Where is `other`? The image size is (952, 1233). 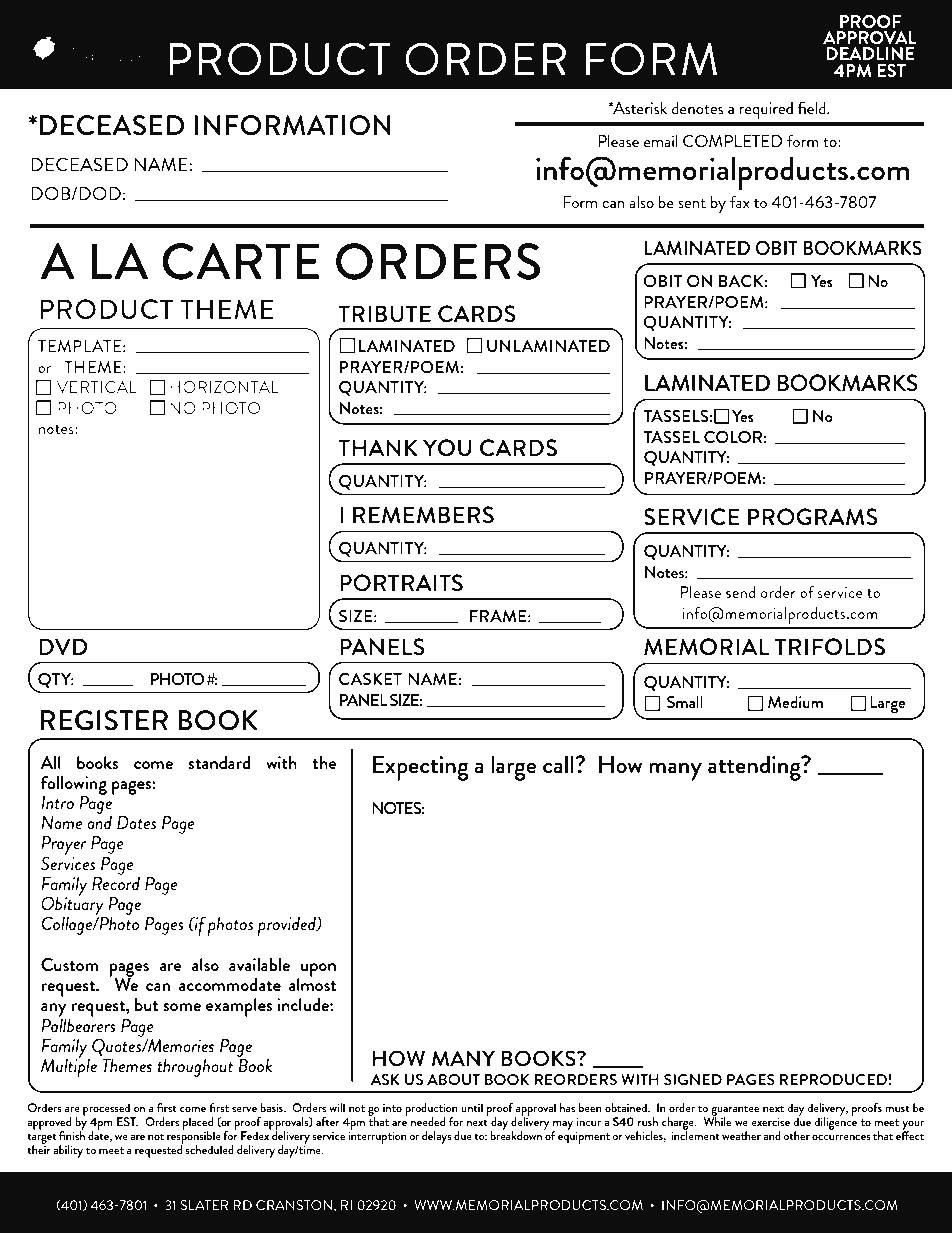
other is located at coordinates (796, 1135).
